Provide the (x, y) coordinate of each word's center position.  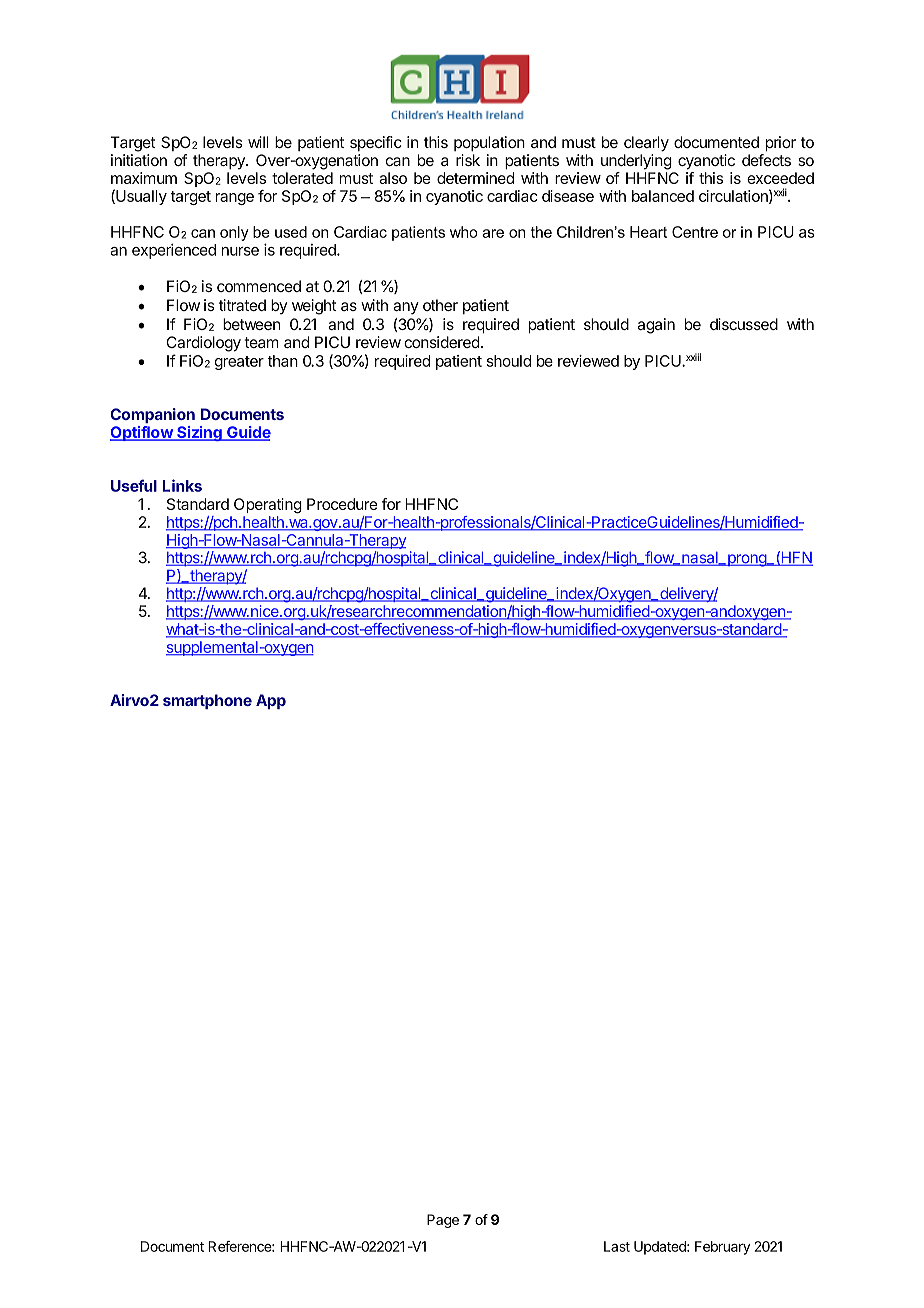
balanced (663, 196)
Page (443, 1221)
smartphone (207, 701)
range (235, 199)
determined (475, 178)
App (271, 701)
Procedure (342, 504)
